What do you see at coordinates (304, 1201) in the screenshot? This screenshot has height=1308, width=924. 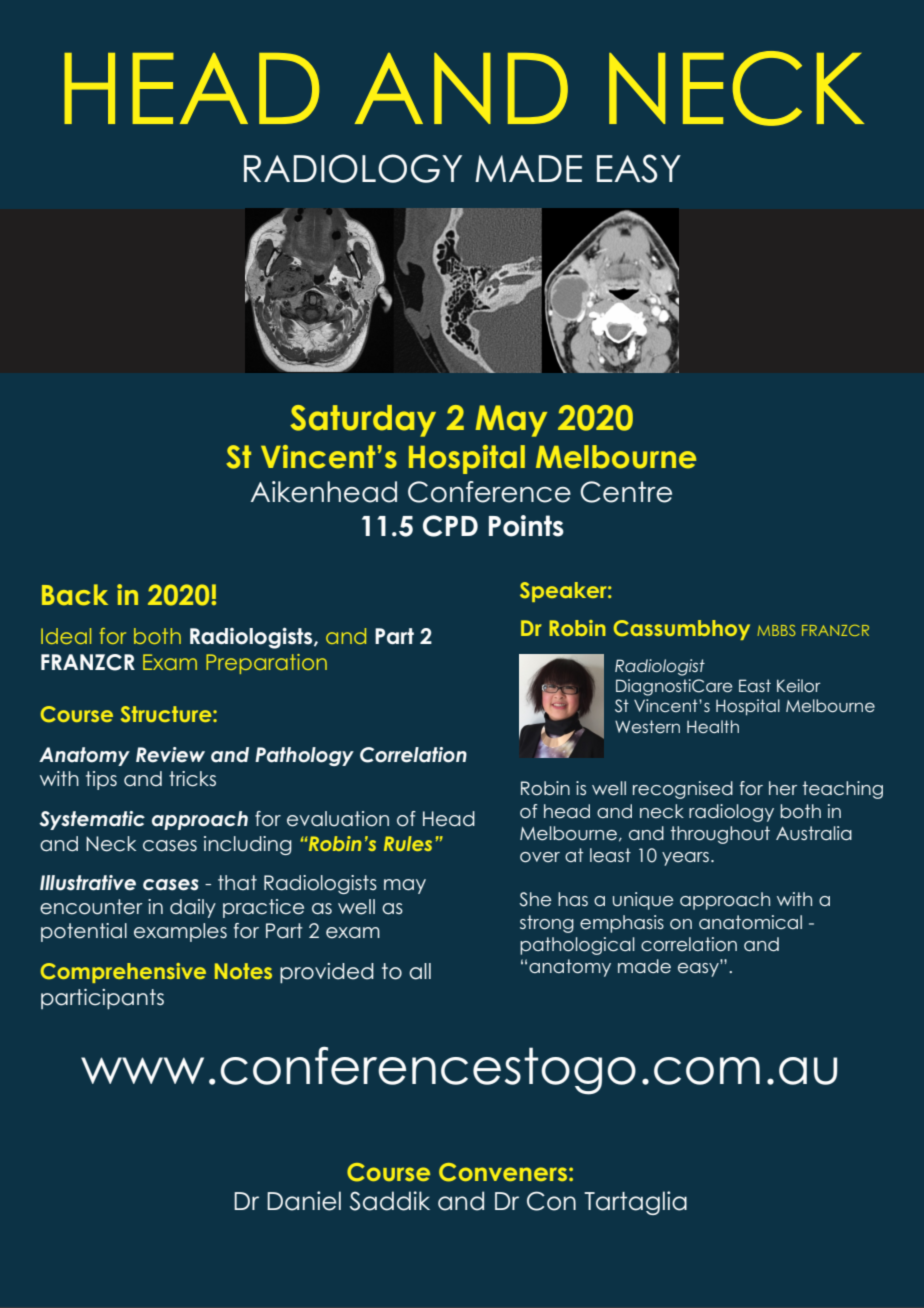 I see `Daniel` at bounding box center [304, 1201].
